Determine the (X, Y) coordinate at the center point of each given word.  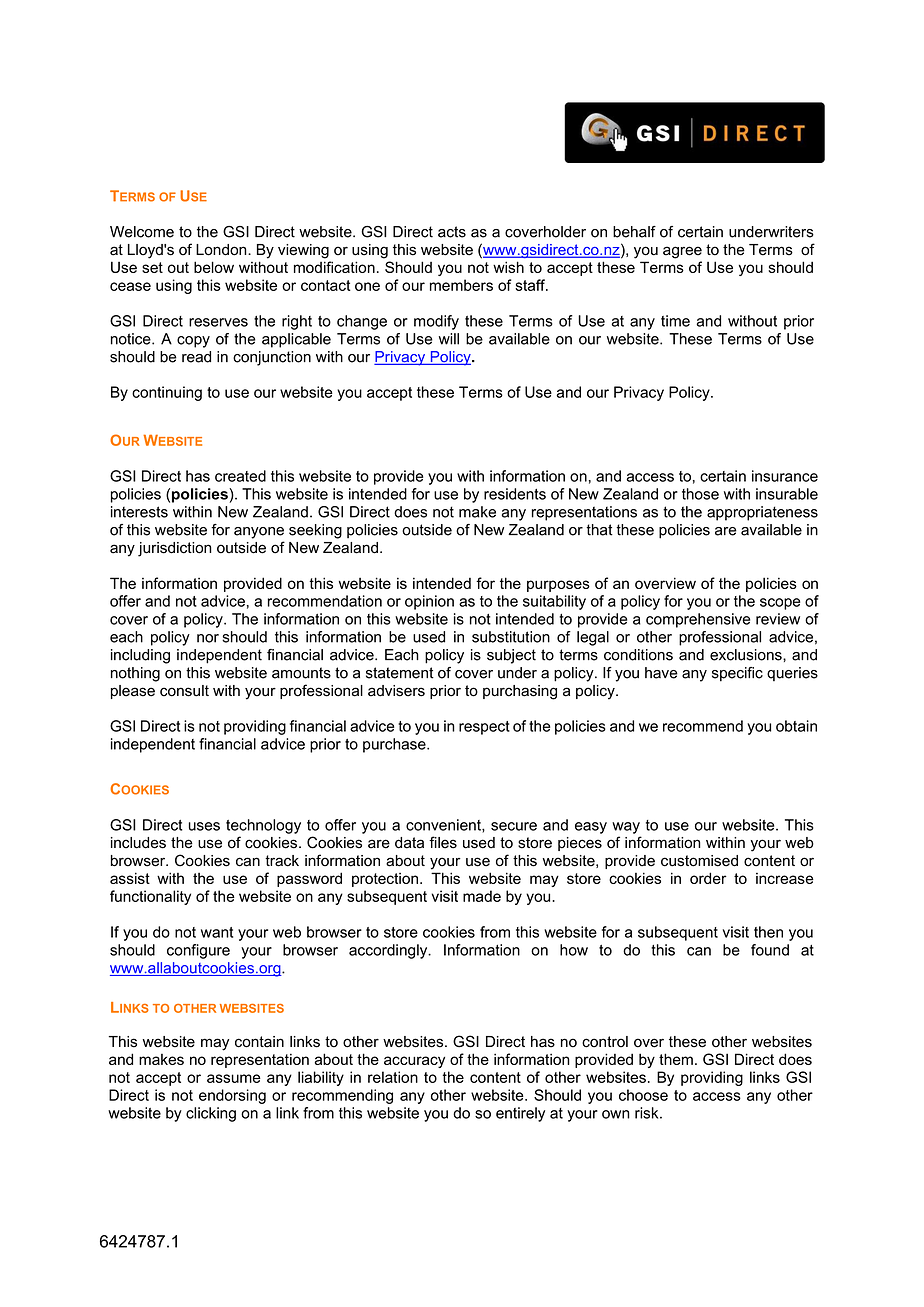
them (676, 1059)
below (214, 267)
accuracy (414, 1062)
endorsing (232, 1096)
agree (682, 252)
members (461, 285)
